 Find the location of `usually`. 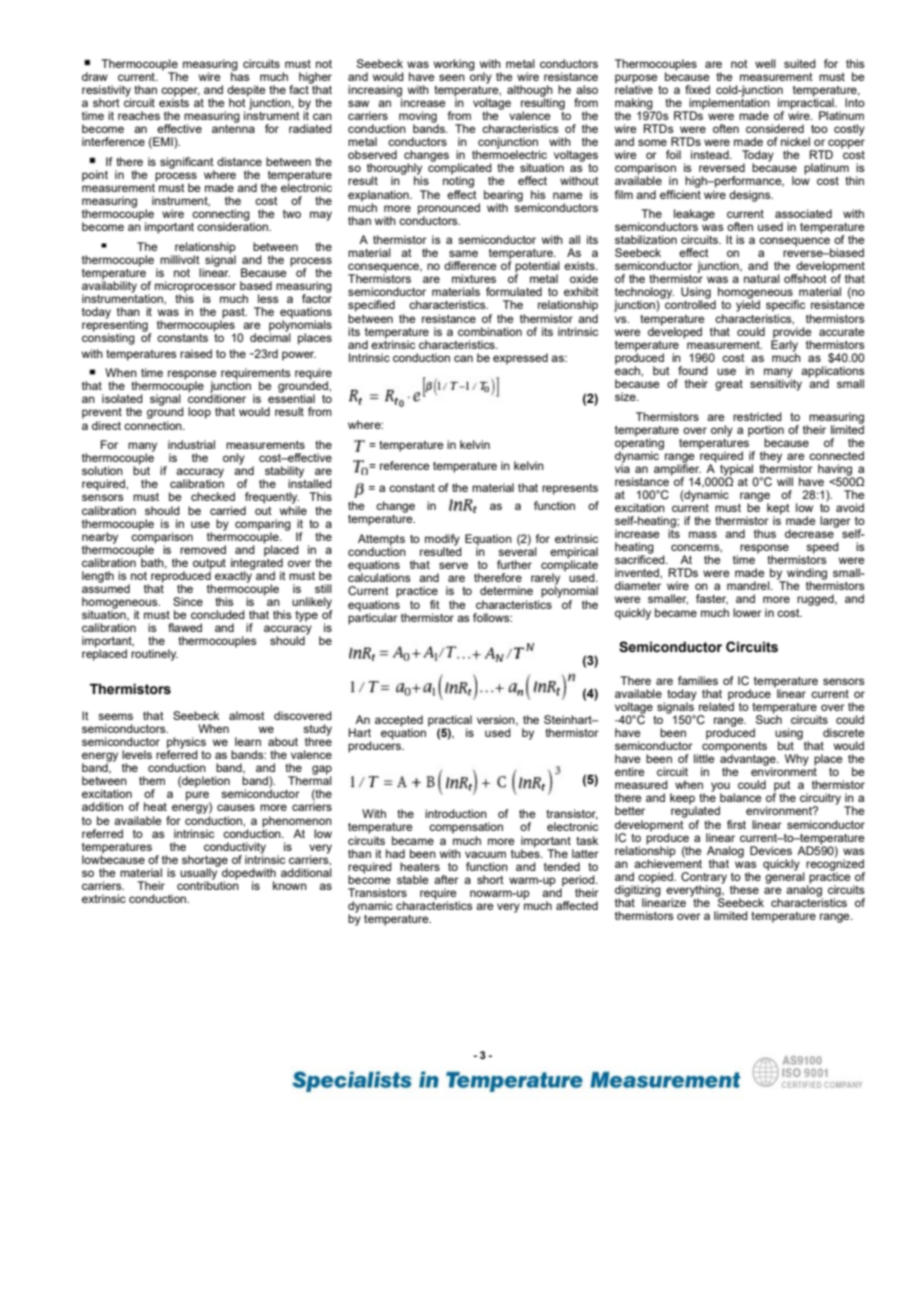

usually is located at coordinates (199, 874).
